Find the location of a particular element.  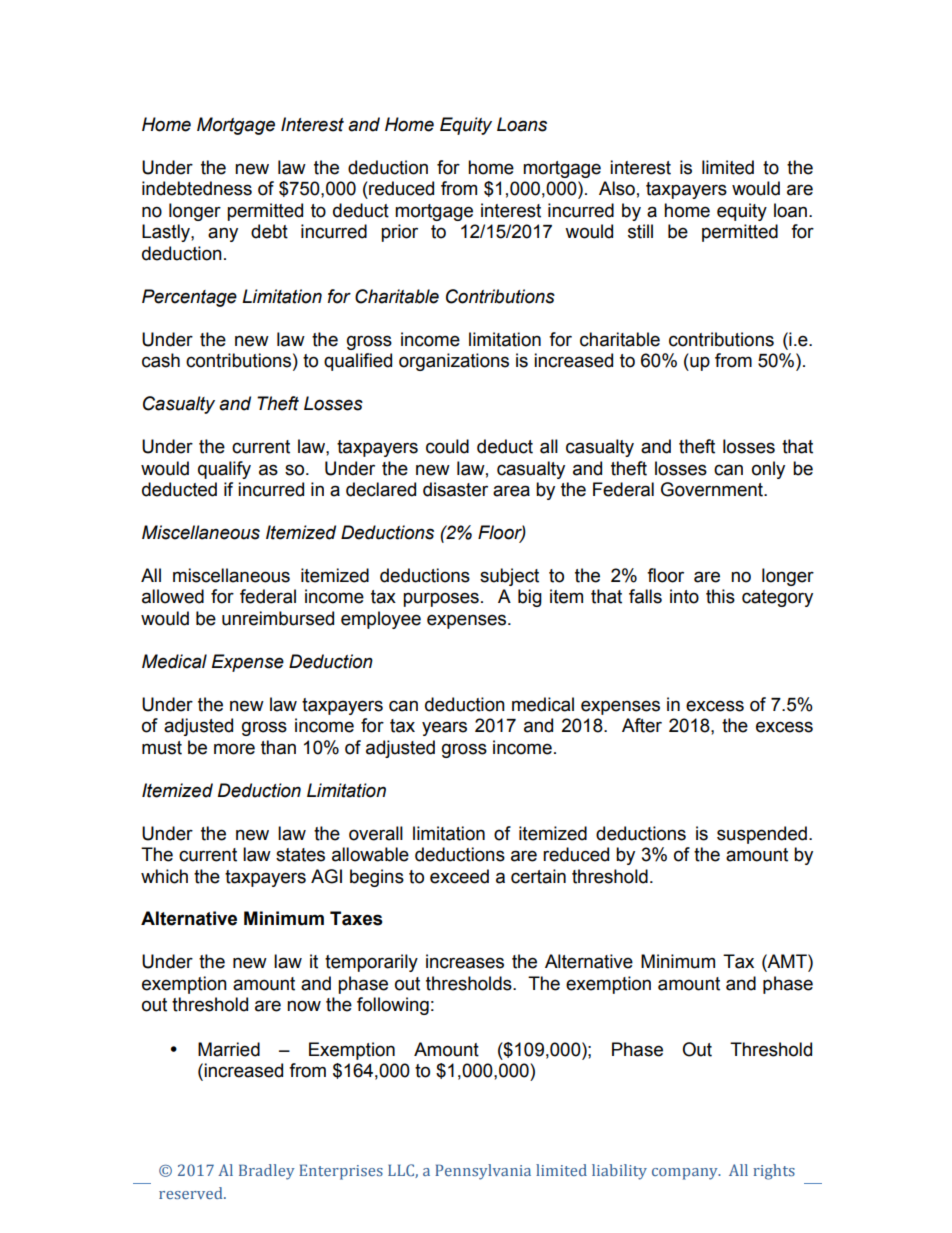

qualify is located at coordinates (224, 470).
